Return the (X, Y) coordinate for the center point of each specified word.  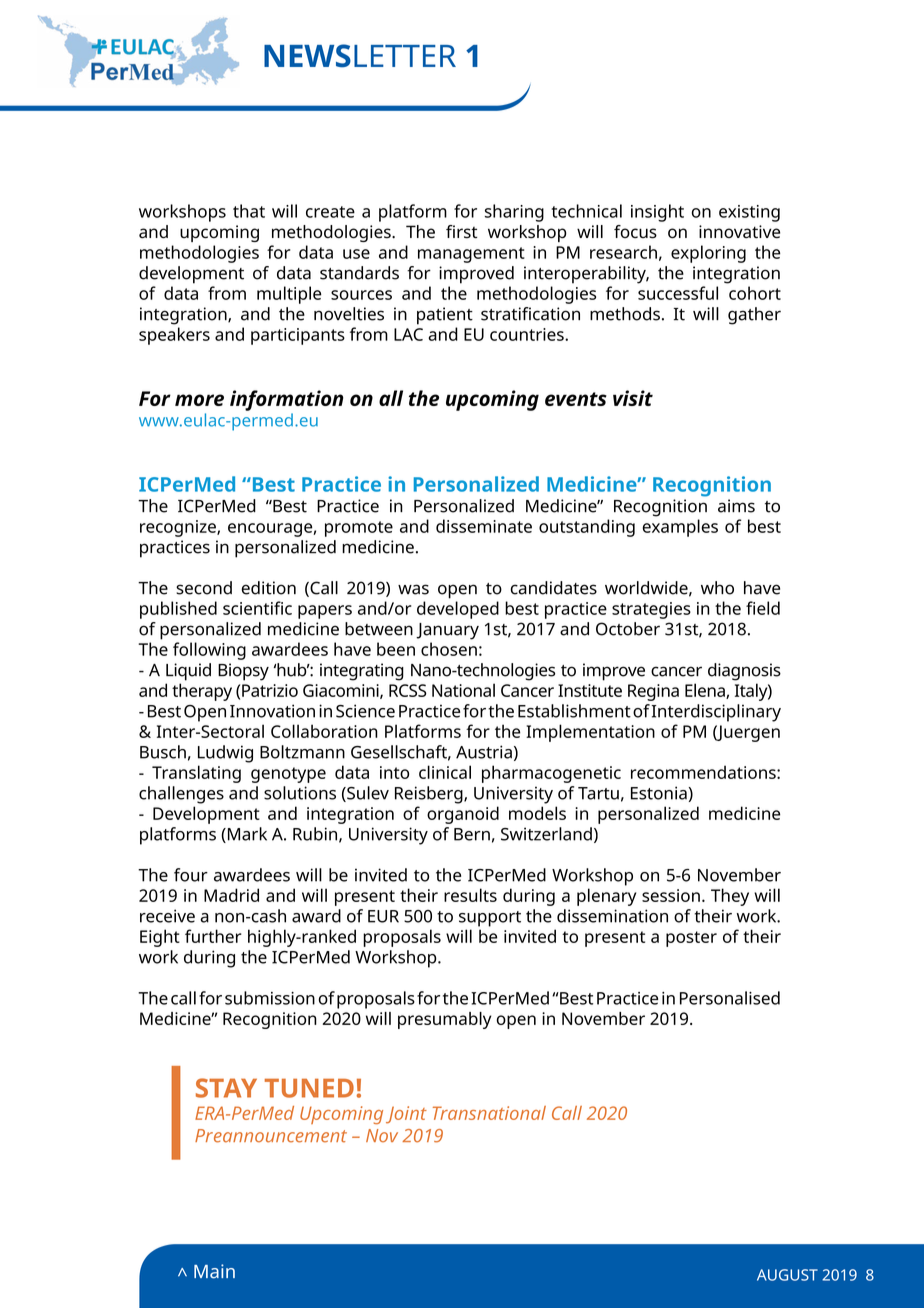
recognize (179, 528)
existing (749, 213)
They (730, 897)
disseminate (484, 526)
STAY (226, 1088)
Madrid (231, 895)
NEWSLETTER (360, 56)
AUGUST (787, 1275)
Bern (472, 834)
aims (736, 506)
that (249, 211)
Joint (406, 1115)
